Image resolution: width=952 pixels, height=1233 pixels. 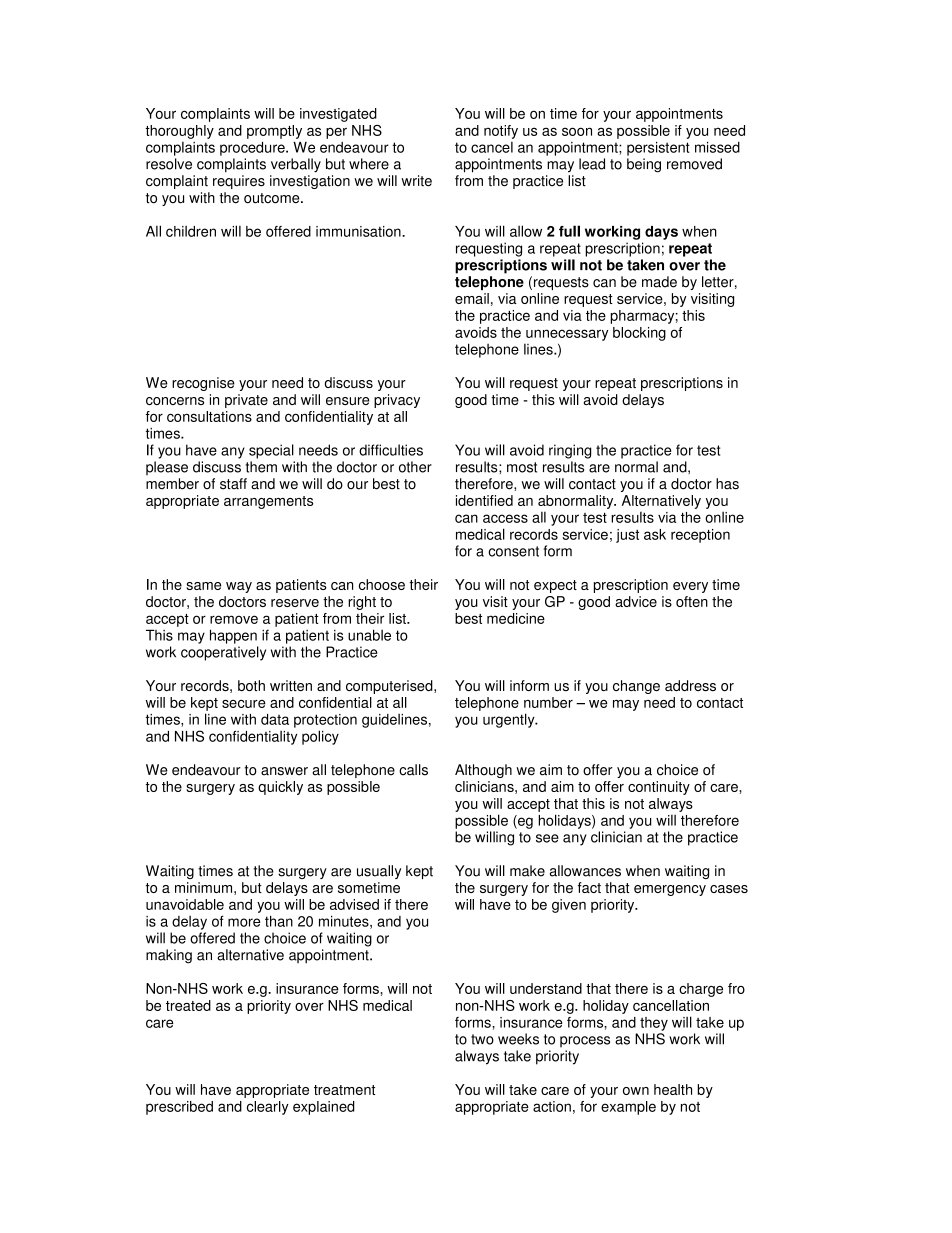 What do you see at coordinates (670, 890) in the document?
I see `emergency` at bounding box center [670, 890].
